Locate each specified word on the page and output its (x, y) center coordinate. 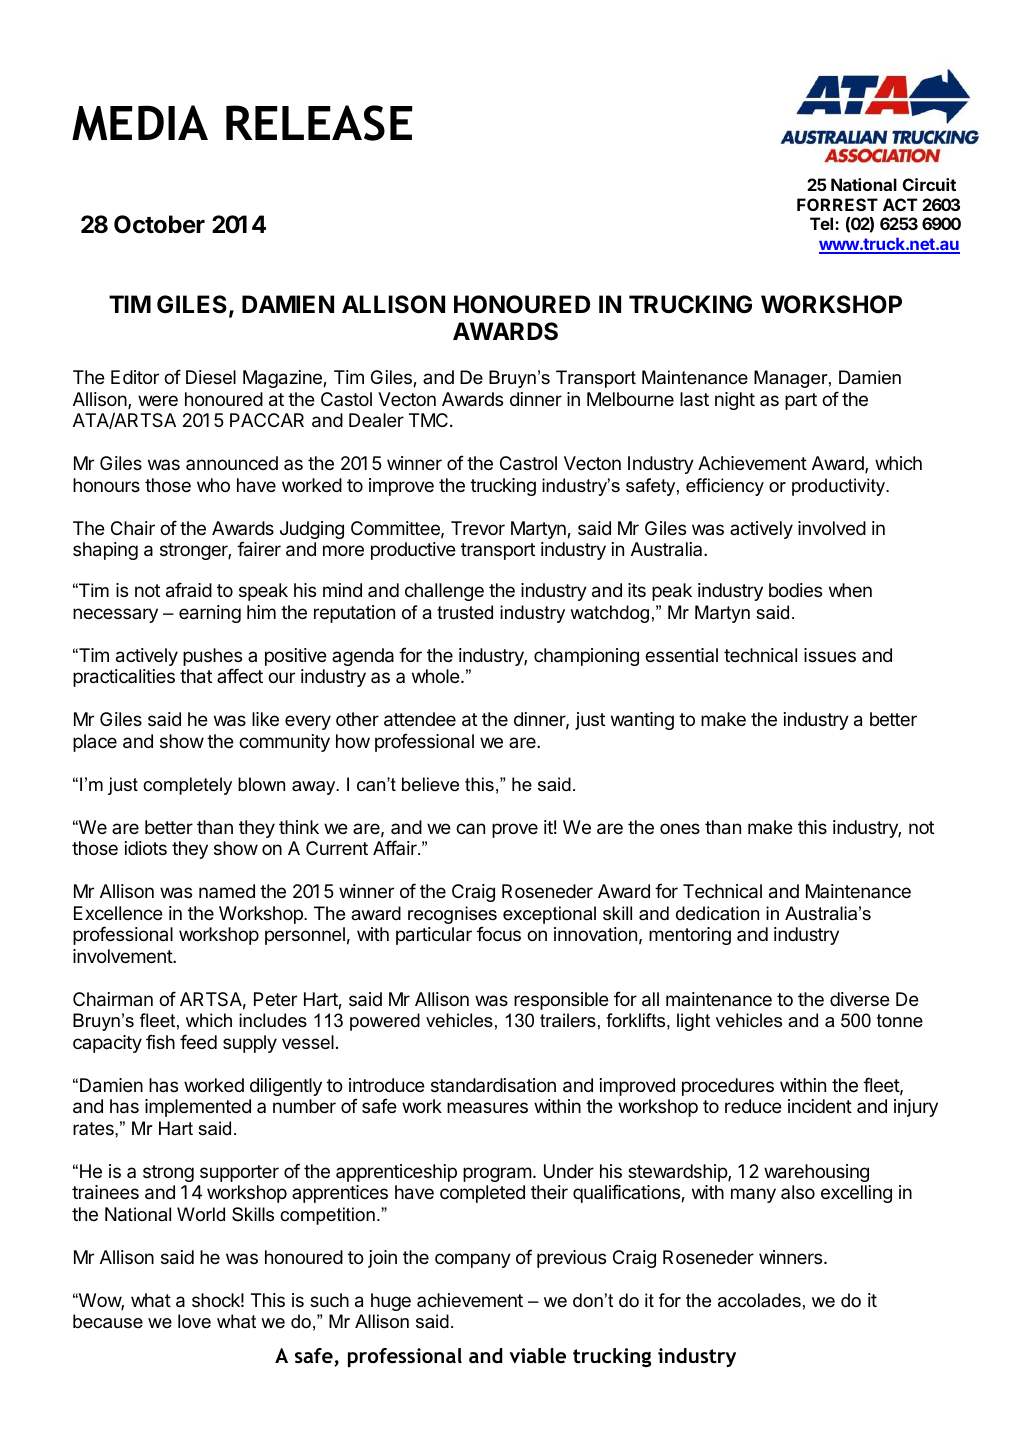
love (194, 1321)
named (227, 891)
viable (537, 1355)
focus (499, 933)
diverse (860, 999)
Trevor (478, 528)
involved (832, 528)
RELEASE (319, 123)
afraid (189, 590)
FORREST (837, 204)
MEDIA (140, 123)
